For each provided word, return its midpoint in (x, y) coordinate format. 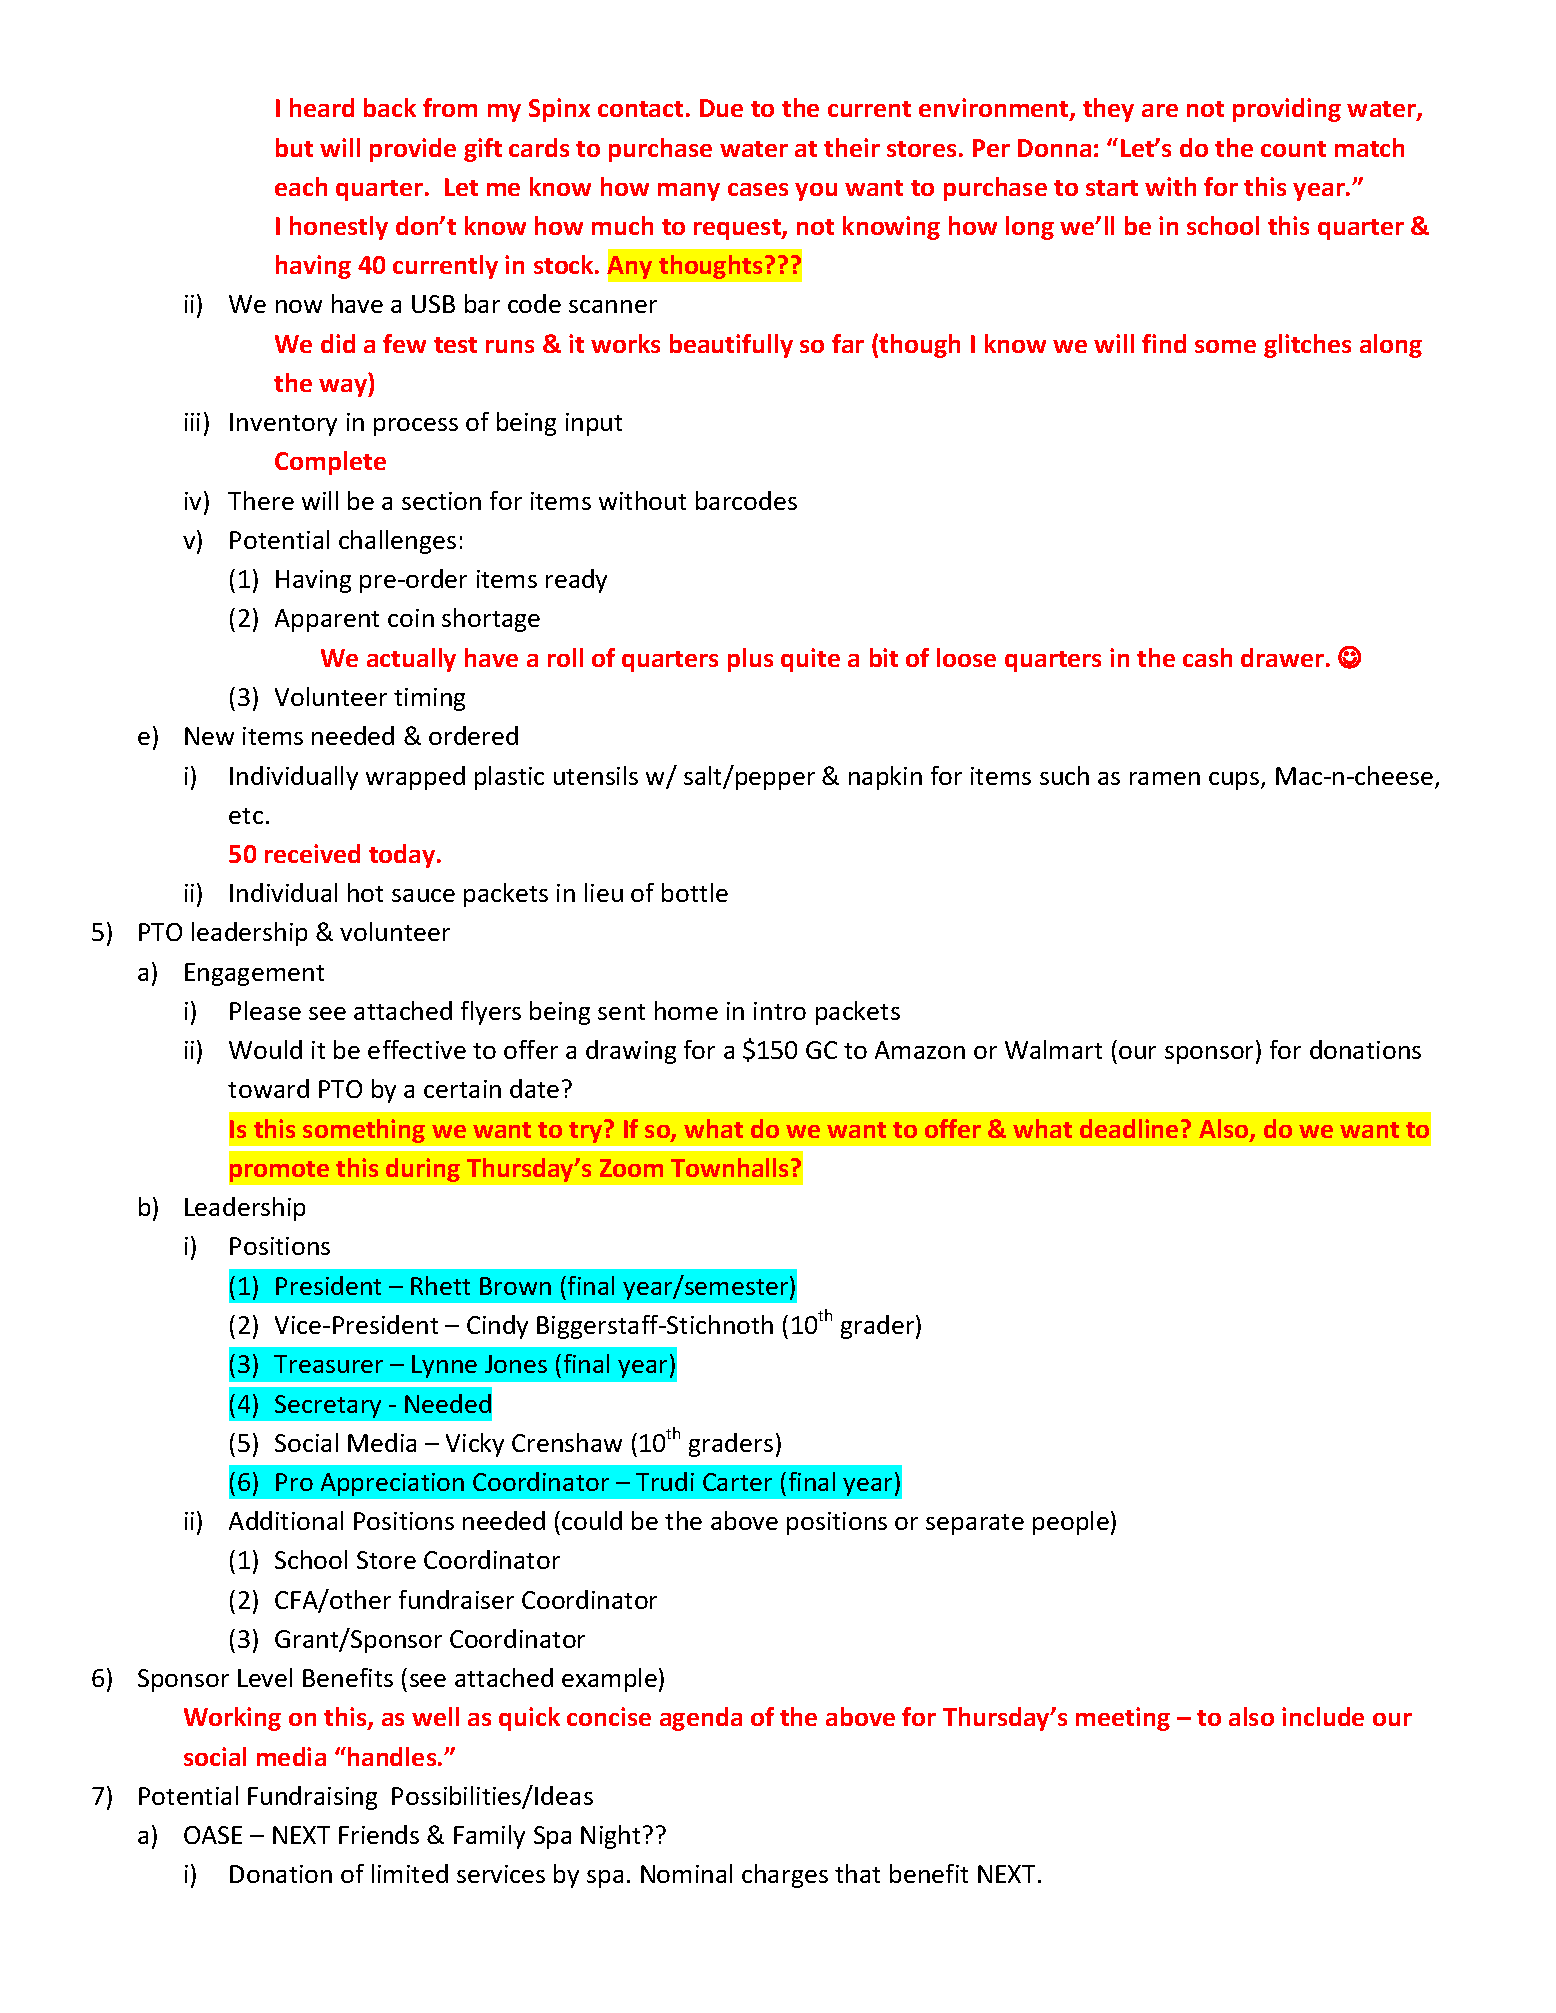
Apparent (327, 620)
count (1293, 149)
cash (1207, 657)
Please (265, 1010)
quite (810, 660)
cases (758, 189)
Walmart (1053, 1049)
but (294, 147)
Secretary (328, 1406)
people (1071, 1523)
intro (780, 1011)
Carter (737, 1482)
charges (785, 1876)
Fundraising (312, 1798)
